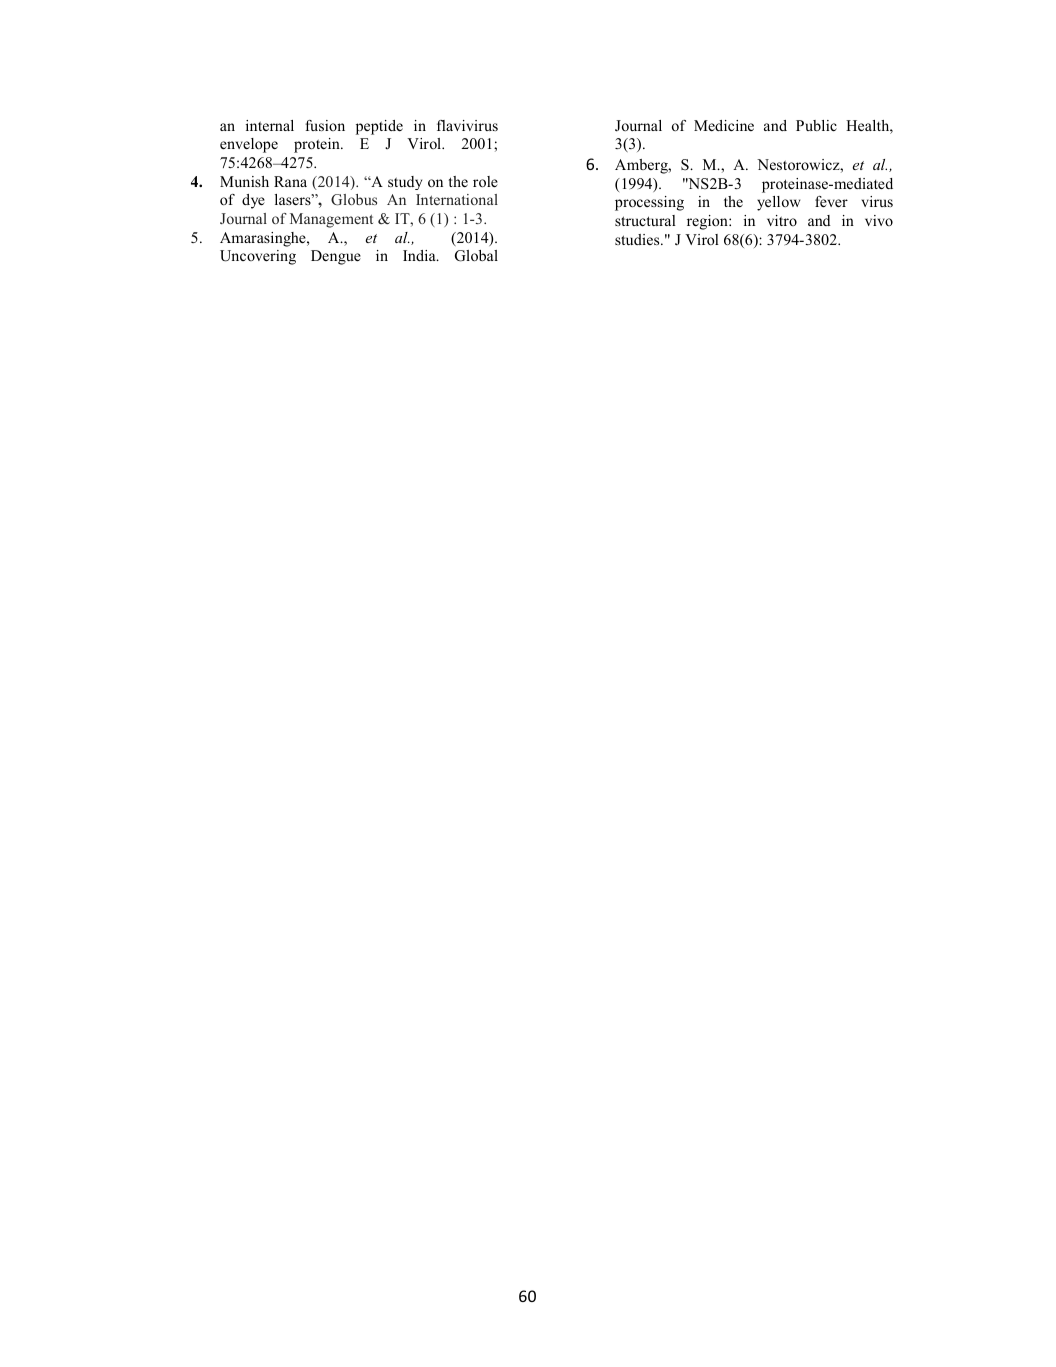  What do you see at coordinates (476, 256) in the screenshot?
I see `Global` at bounding box center [476, 256].
